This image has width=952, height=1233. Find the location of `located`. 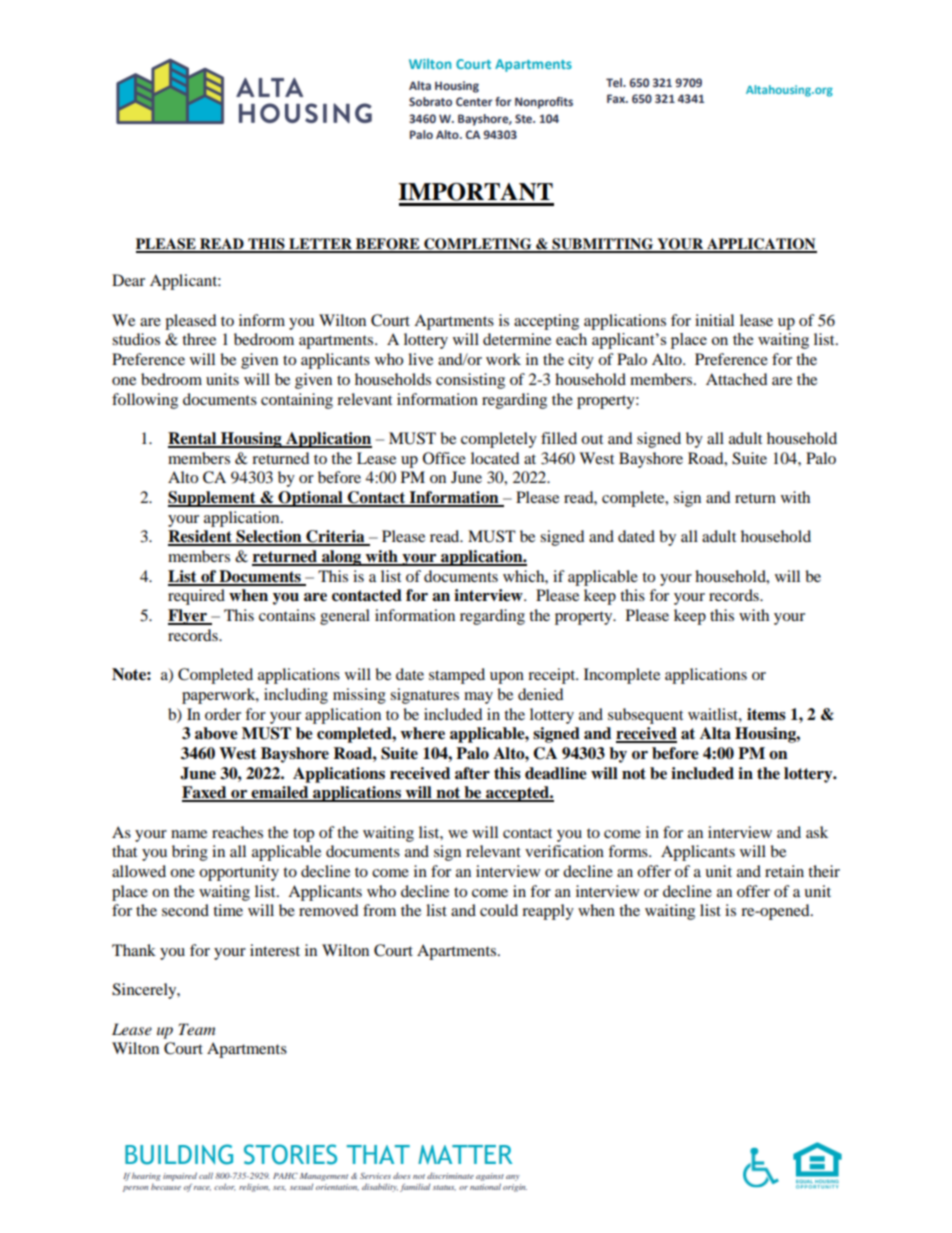

located is located at coordinates (495, 458).
